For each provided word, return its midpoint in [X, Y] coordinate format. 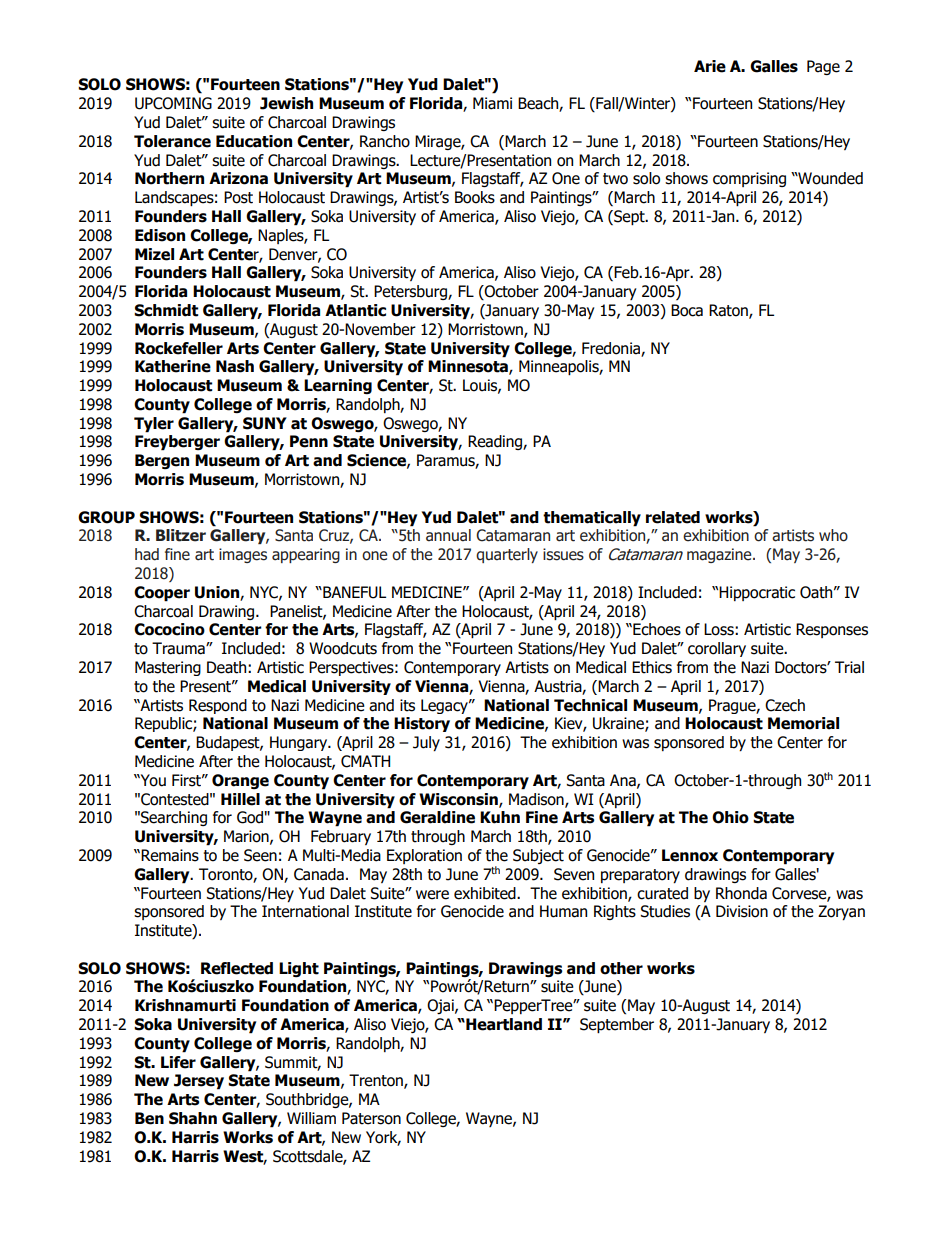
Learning [338, 386]
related [673, 517]
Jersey [199, 1082]
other [621, 968]
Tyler [154, 425]
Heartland [503, 1024]
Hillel [240, 799]
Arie [710, 66]
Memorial [803, 723]
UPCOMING [173, 103]
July [426, 743]
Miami [492, 103]
